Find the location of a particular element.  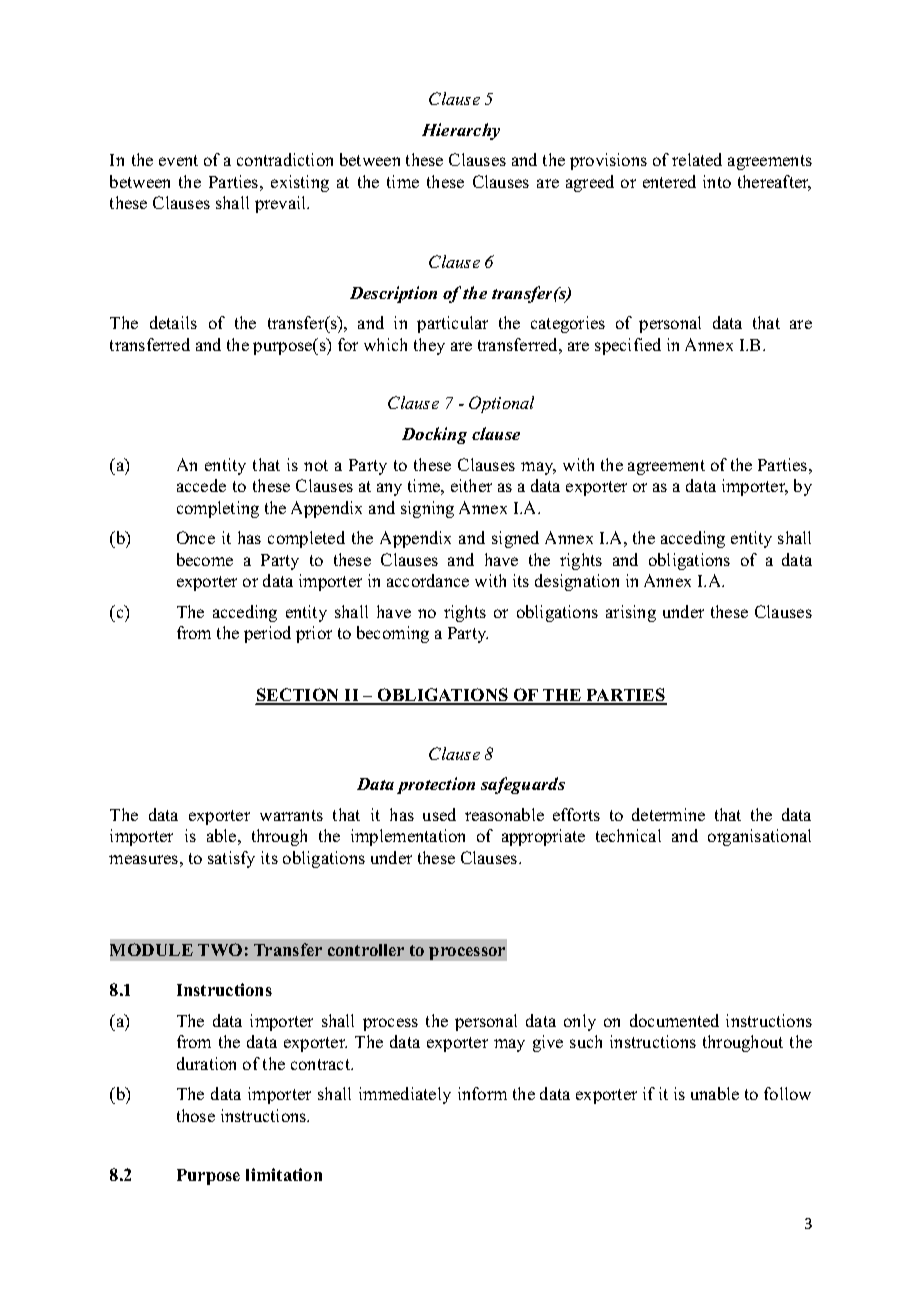

arising is located at coordinates (631, 613).
